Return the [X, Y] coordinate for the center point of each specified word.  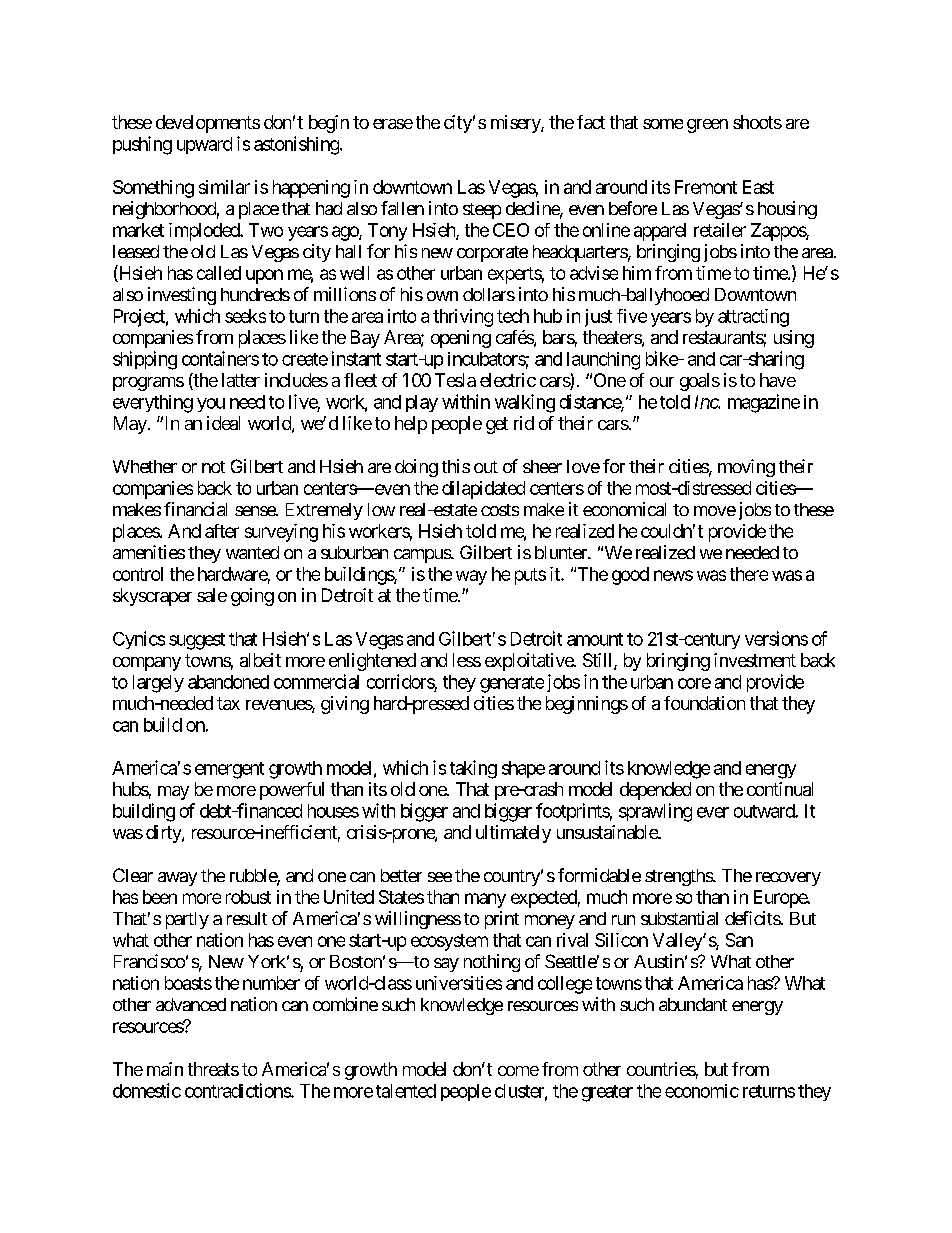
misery [516, 124]
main [165, 1069]
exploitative [530, 662]
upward [204, 145]
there [749, 574]
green [707, 126]
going [252, 597]
